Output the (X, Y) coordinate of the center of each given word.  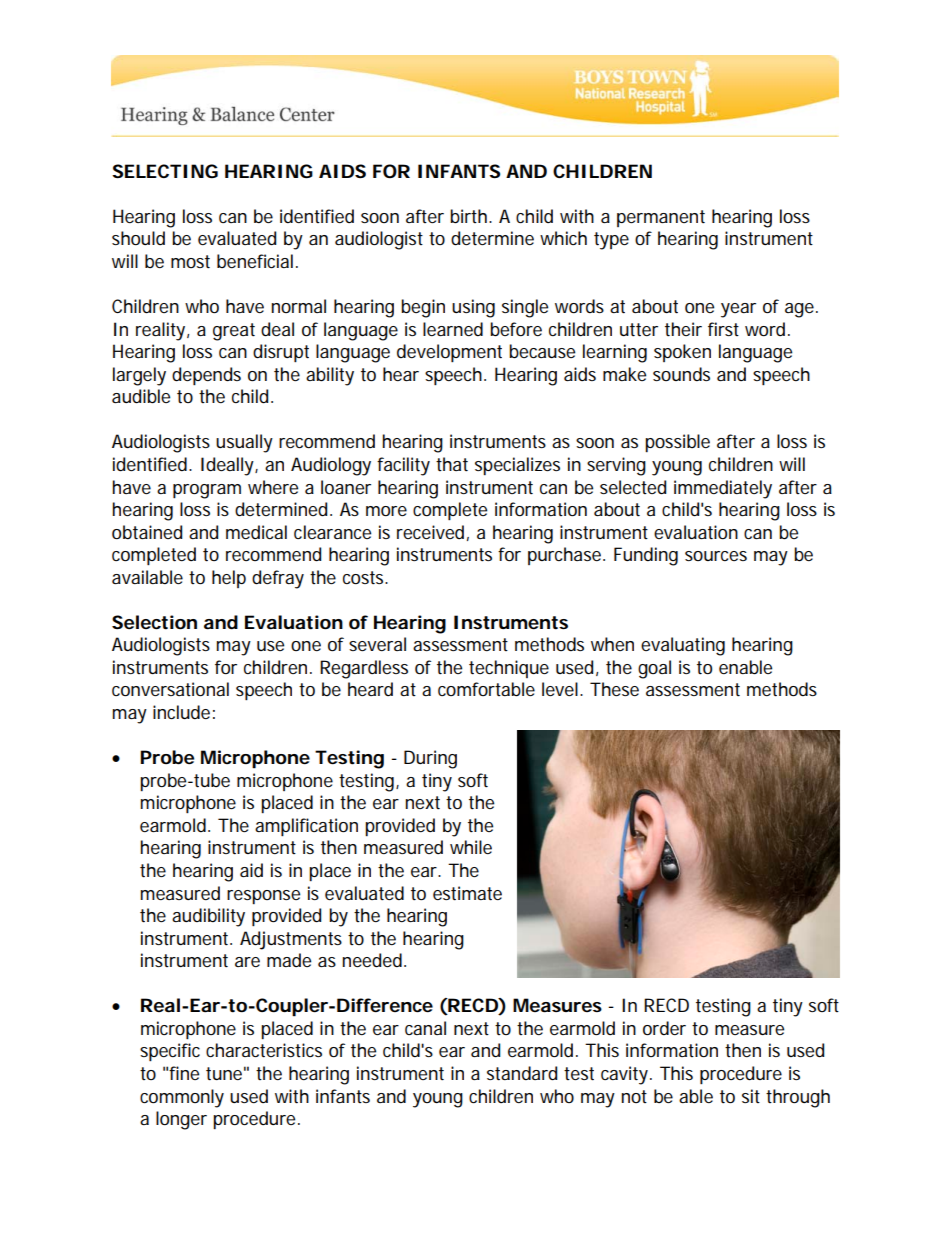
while (471, 847)
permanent (661, 218)
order (664, 1028)
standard (522, 1073)
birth (470, 216)
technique (509, 669)
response (263, 897)
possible (677, 443)
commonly (182, 1098)
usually (244, 443)
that (452, 464)
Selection (154, 622)
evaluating (683, 646)
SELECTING (165, 171)
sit (751, 1096)
